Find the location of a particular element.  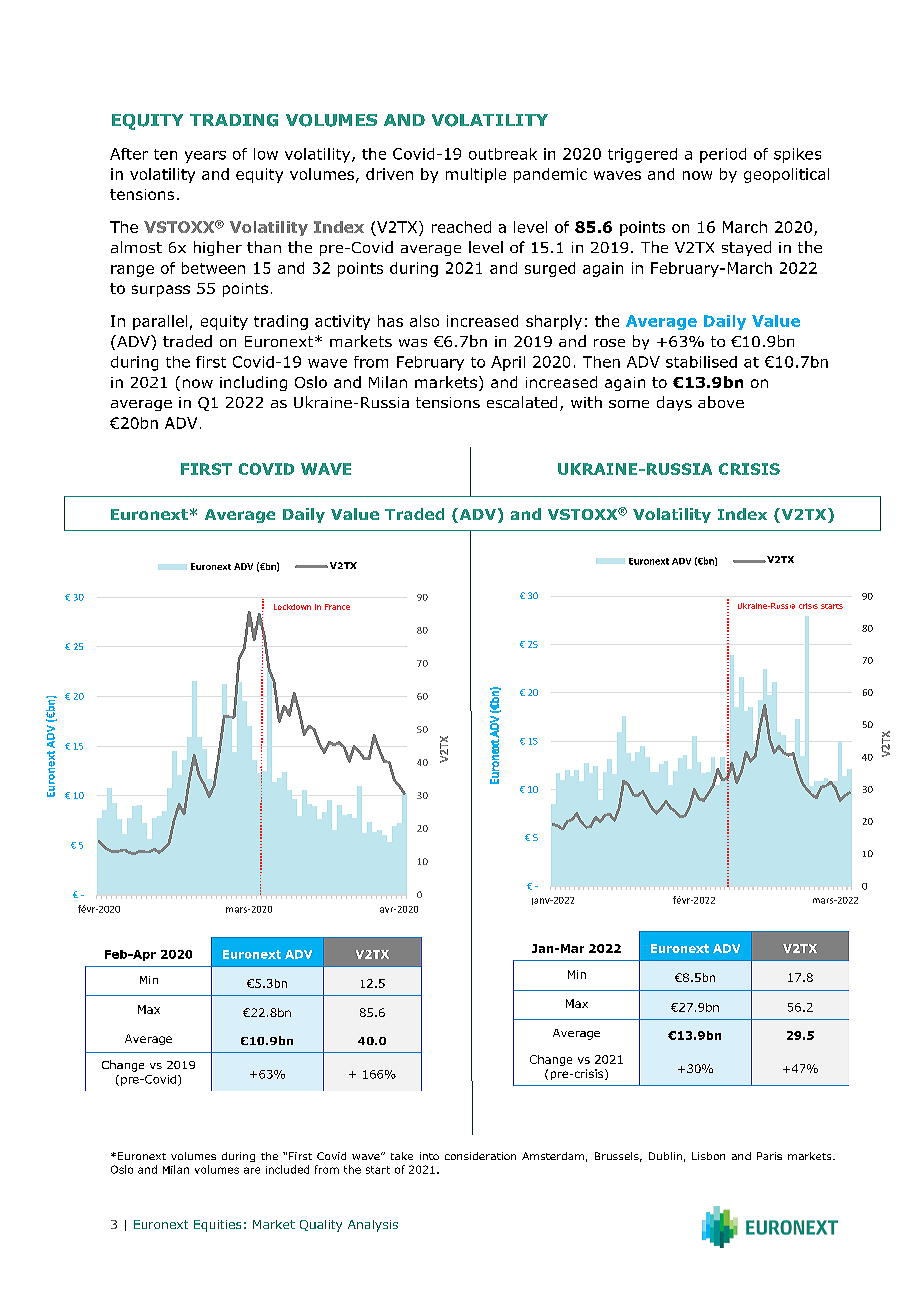

France is located at coordinates (337, 607).
